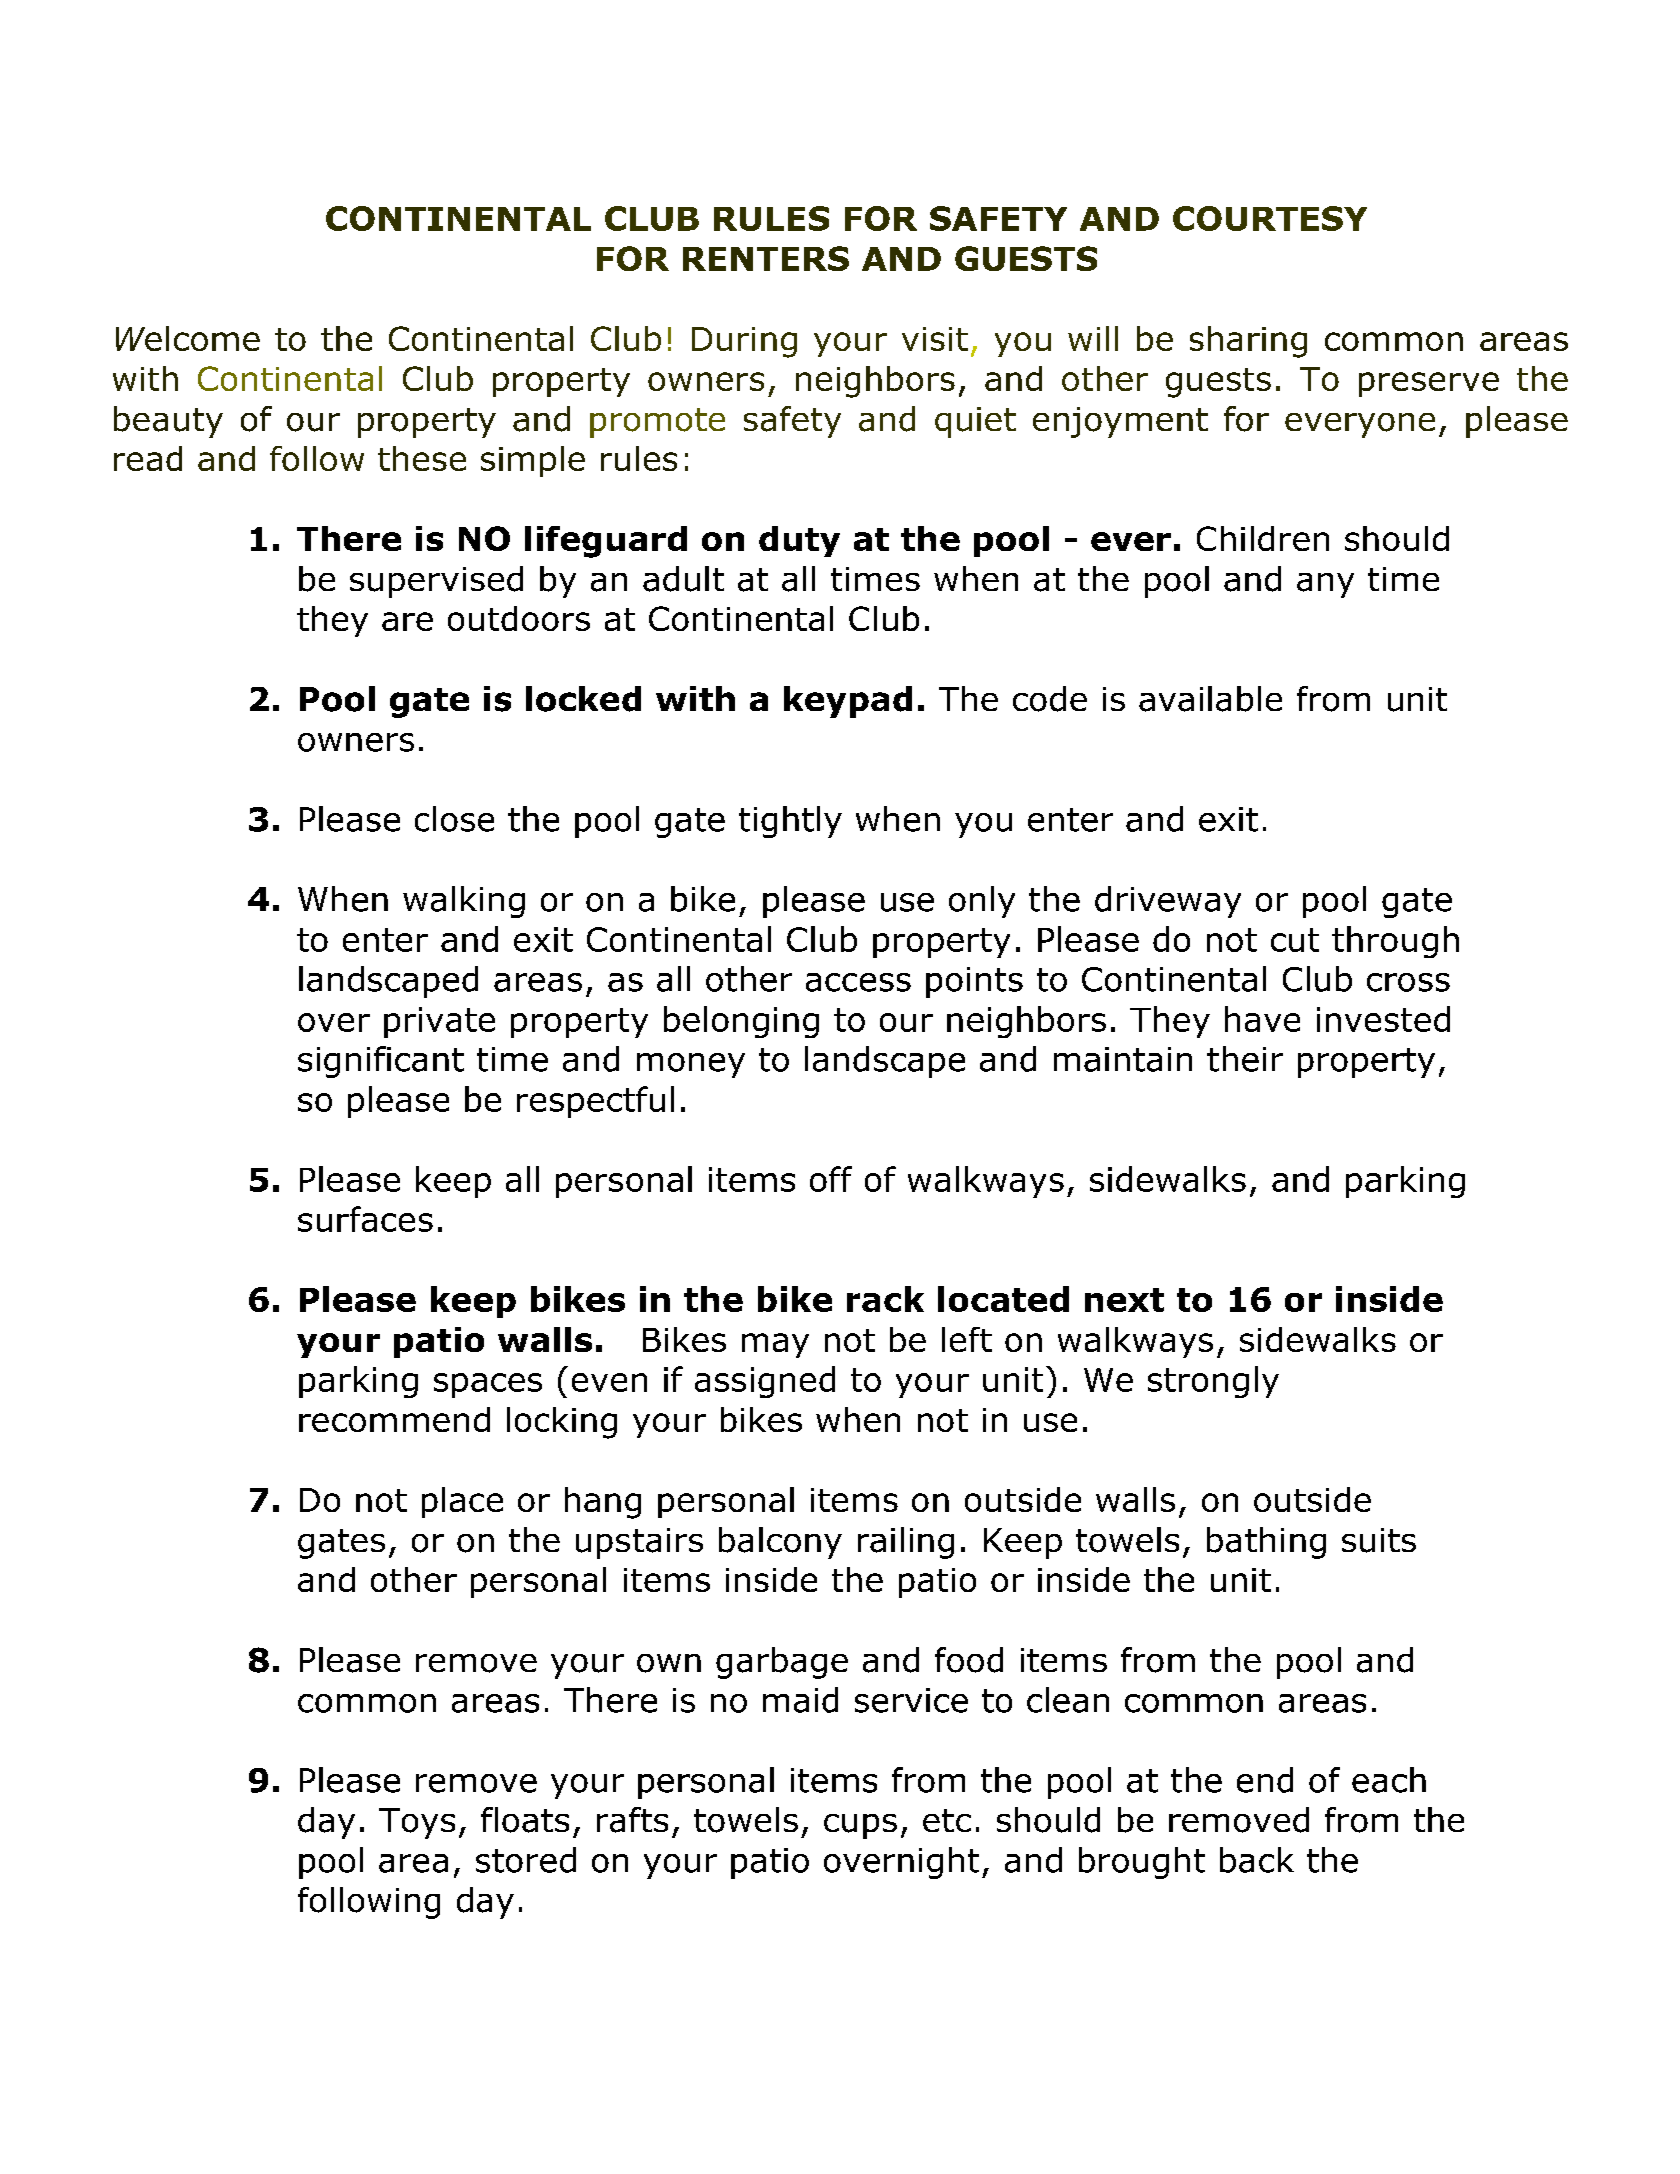 The image size is (1680, 2174). Describe the element at coordinates (436, 582) in the image. I see `supervised` at that location.
